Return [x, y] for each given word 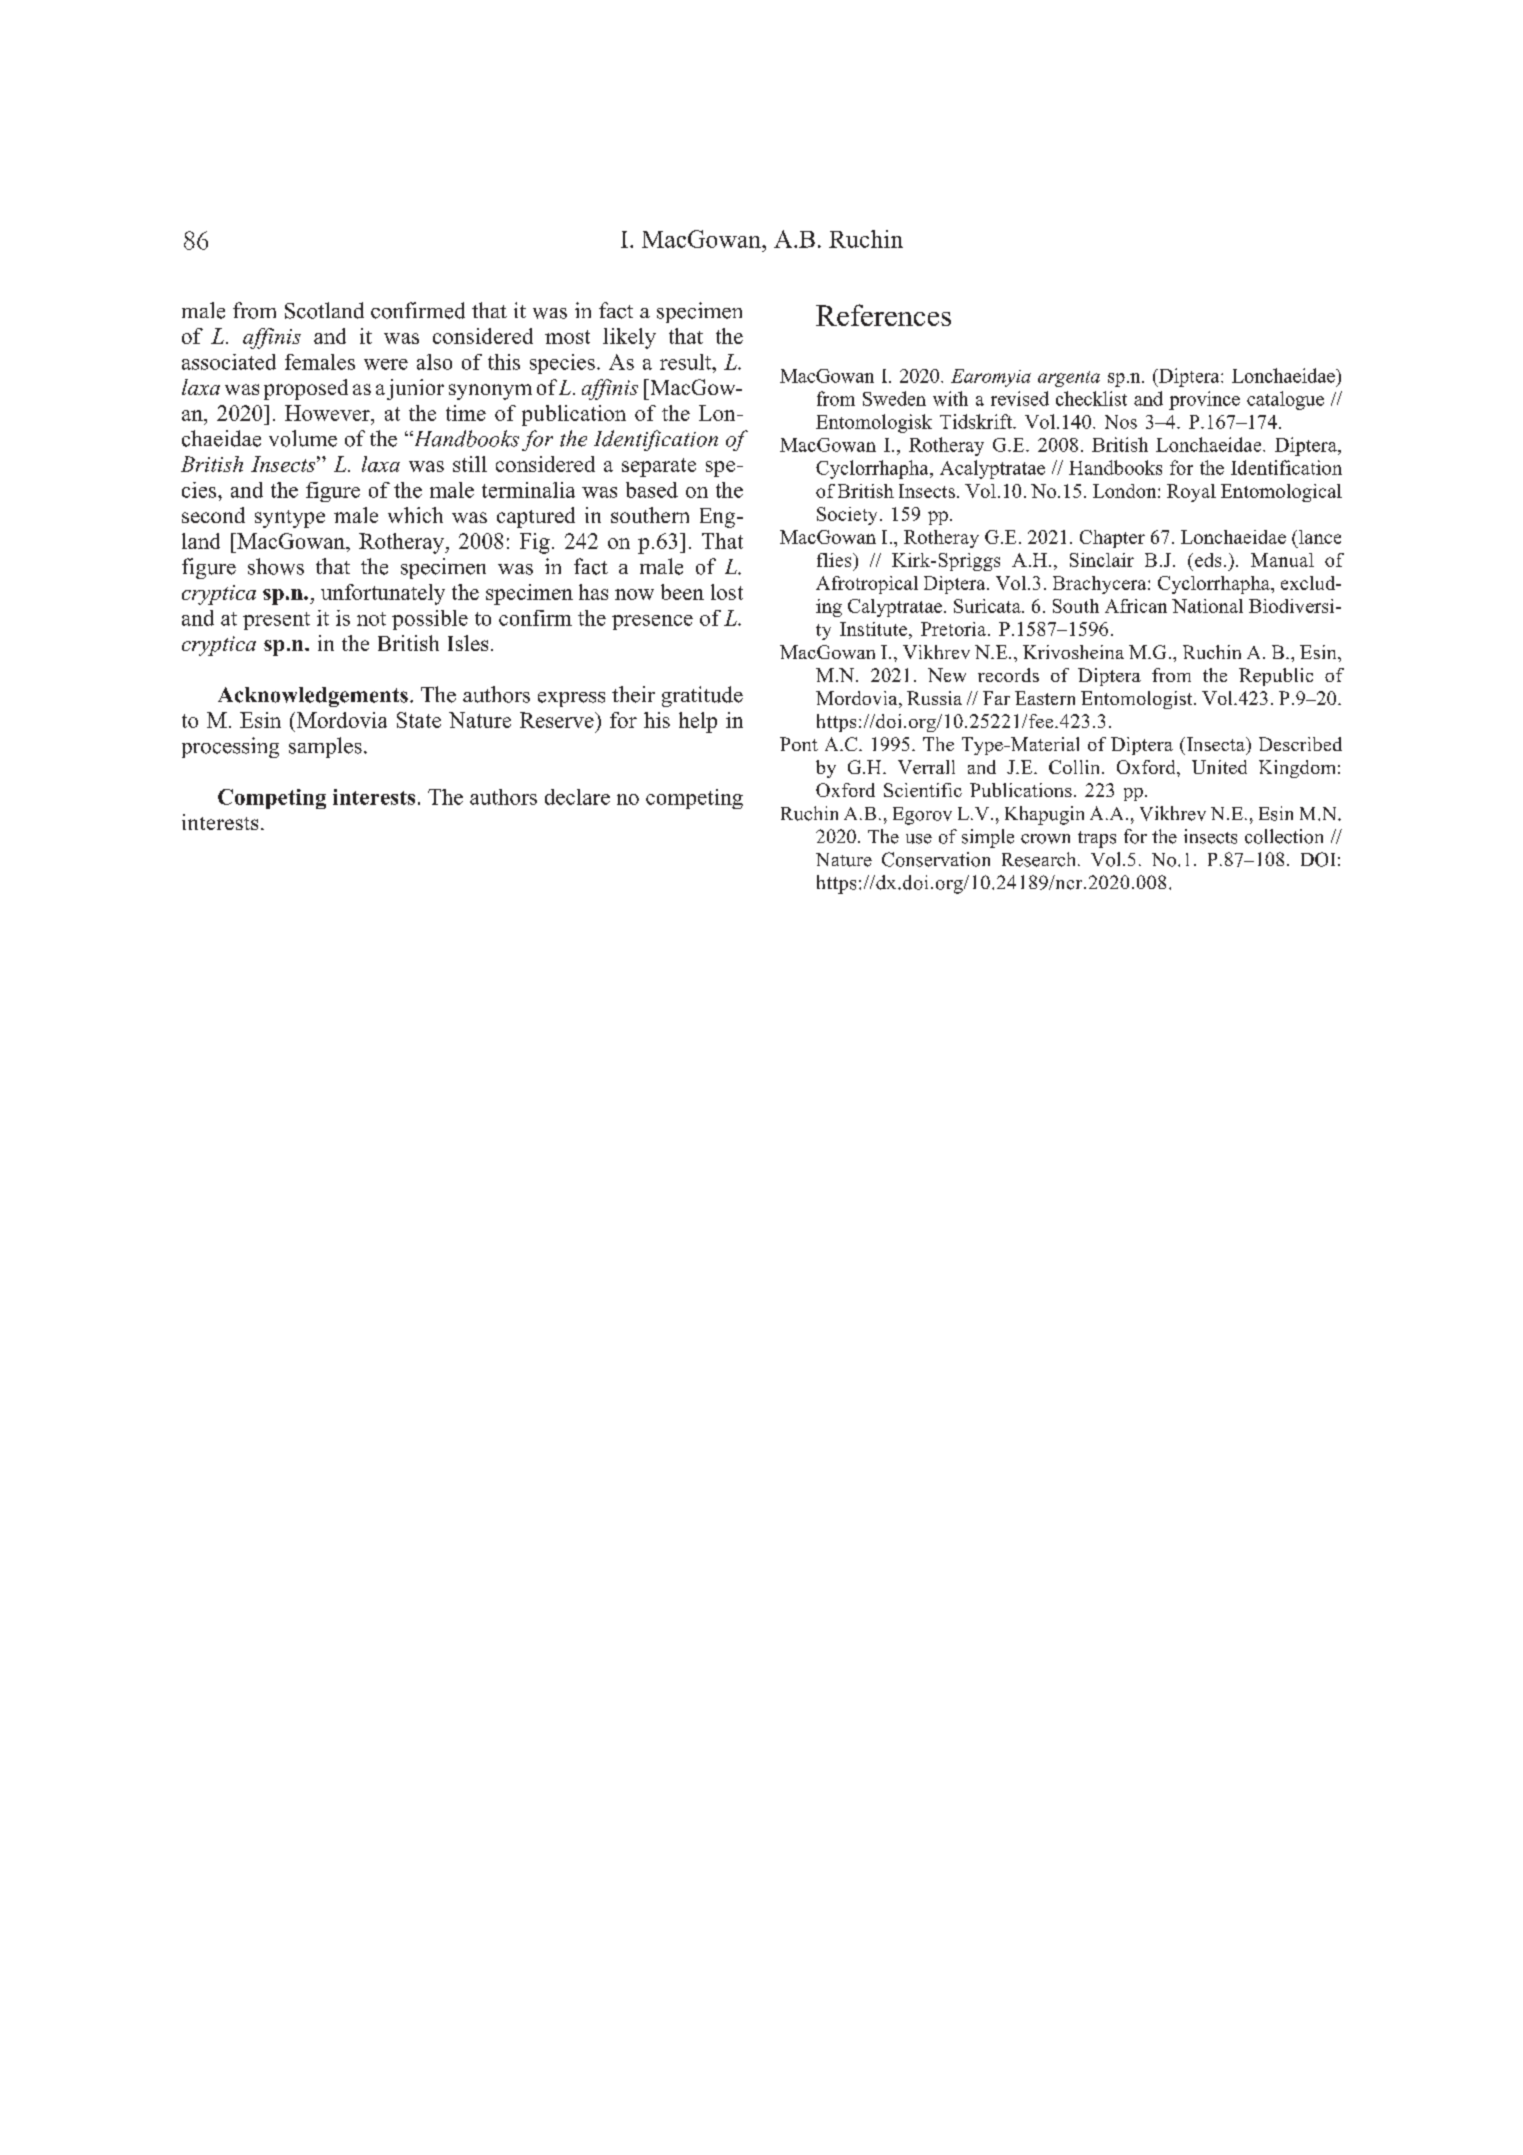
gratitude [702, 696]
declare [577, 797]
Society [847, 516]
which [415, 515]
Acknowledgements [313, 697]
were [386, 364]
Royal [1191, 493]
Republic [1276, 677]
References [883, 315]
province [1204, 400]
